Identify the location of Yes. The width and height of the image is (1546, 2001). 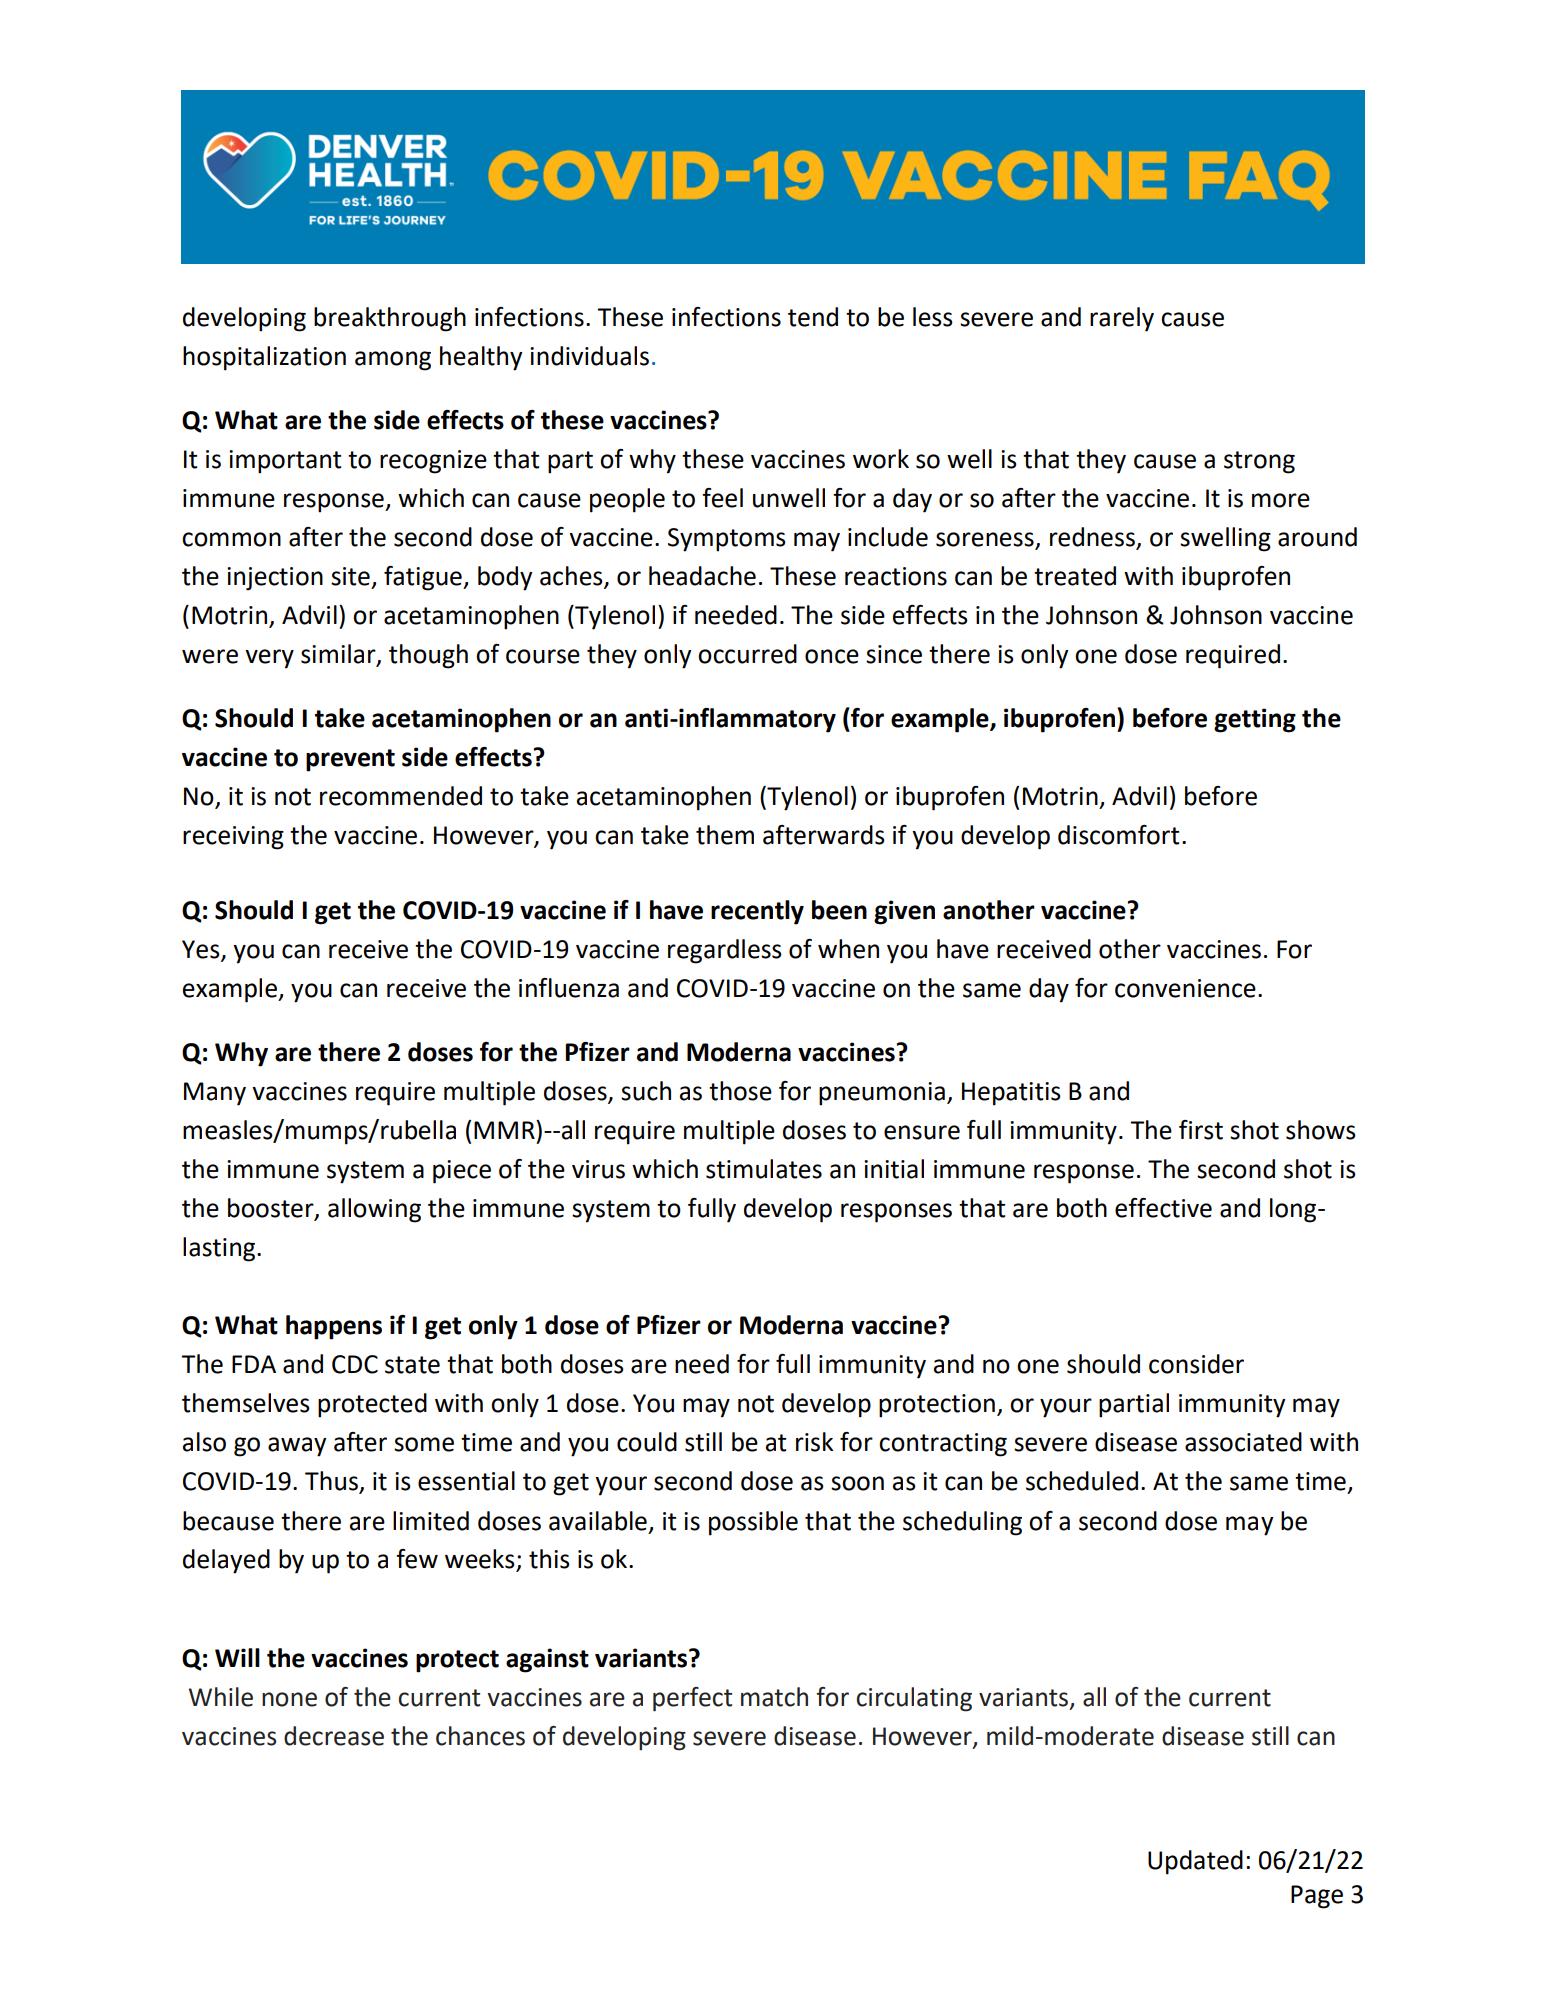
(202, 950).
